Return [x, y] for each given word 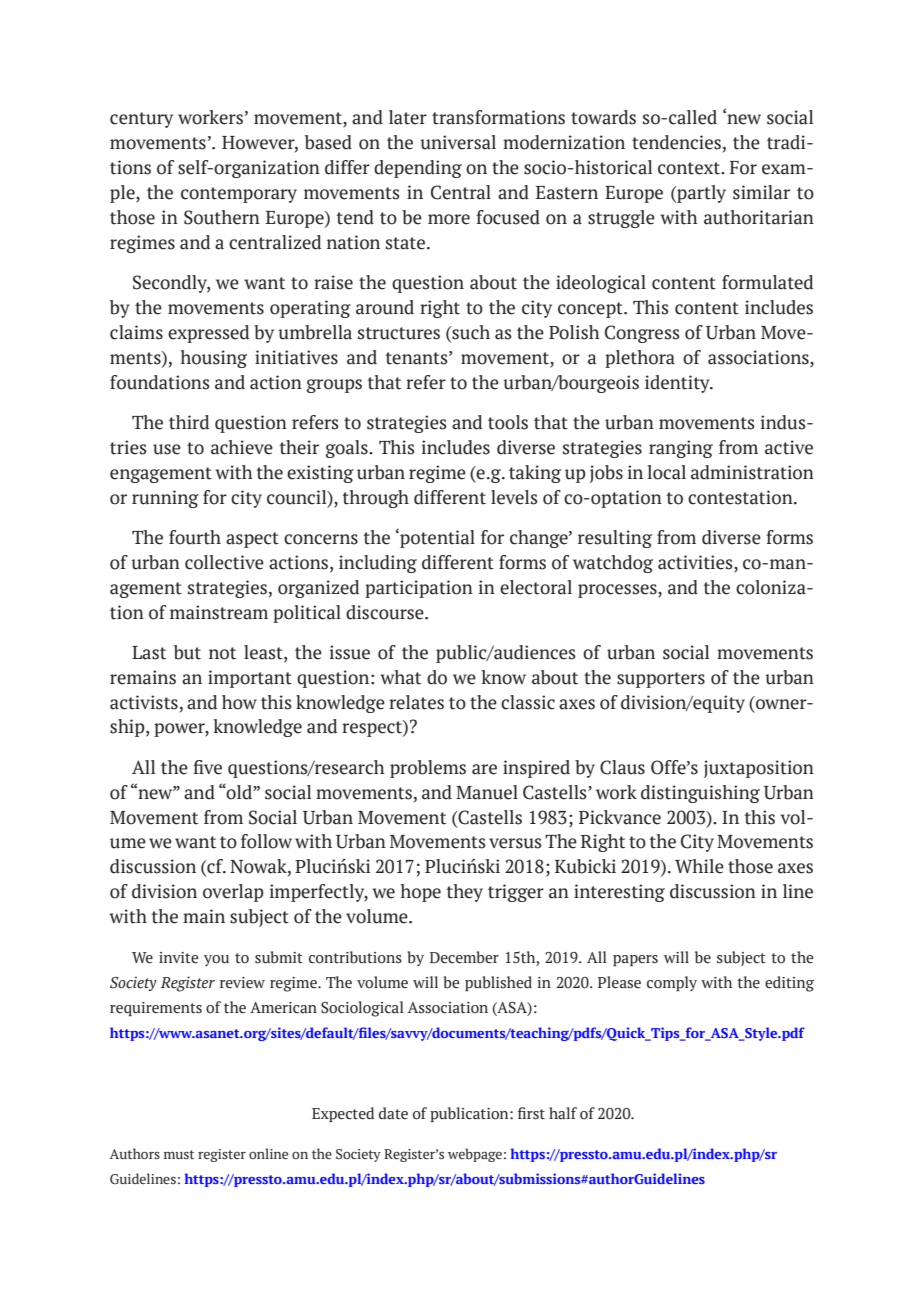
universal [458, 142]
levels [514, 497]
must [179, 1154]
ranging [681, 449]
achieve [242, 447]
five [207, 767]
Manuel [487, 792]
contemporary [239, 195]
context [690, 168]
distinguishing [700, 794]
